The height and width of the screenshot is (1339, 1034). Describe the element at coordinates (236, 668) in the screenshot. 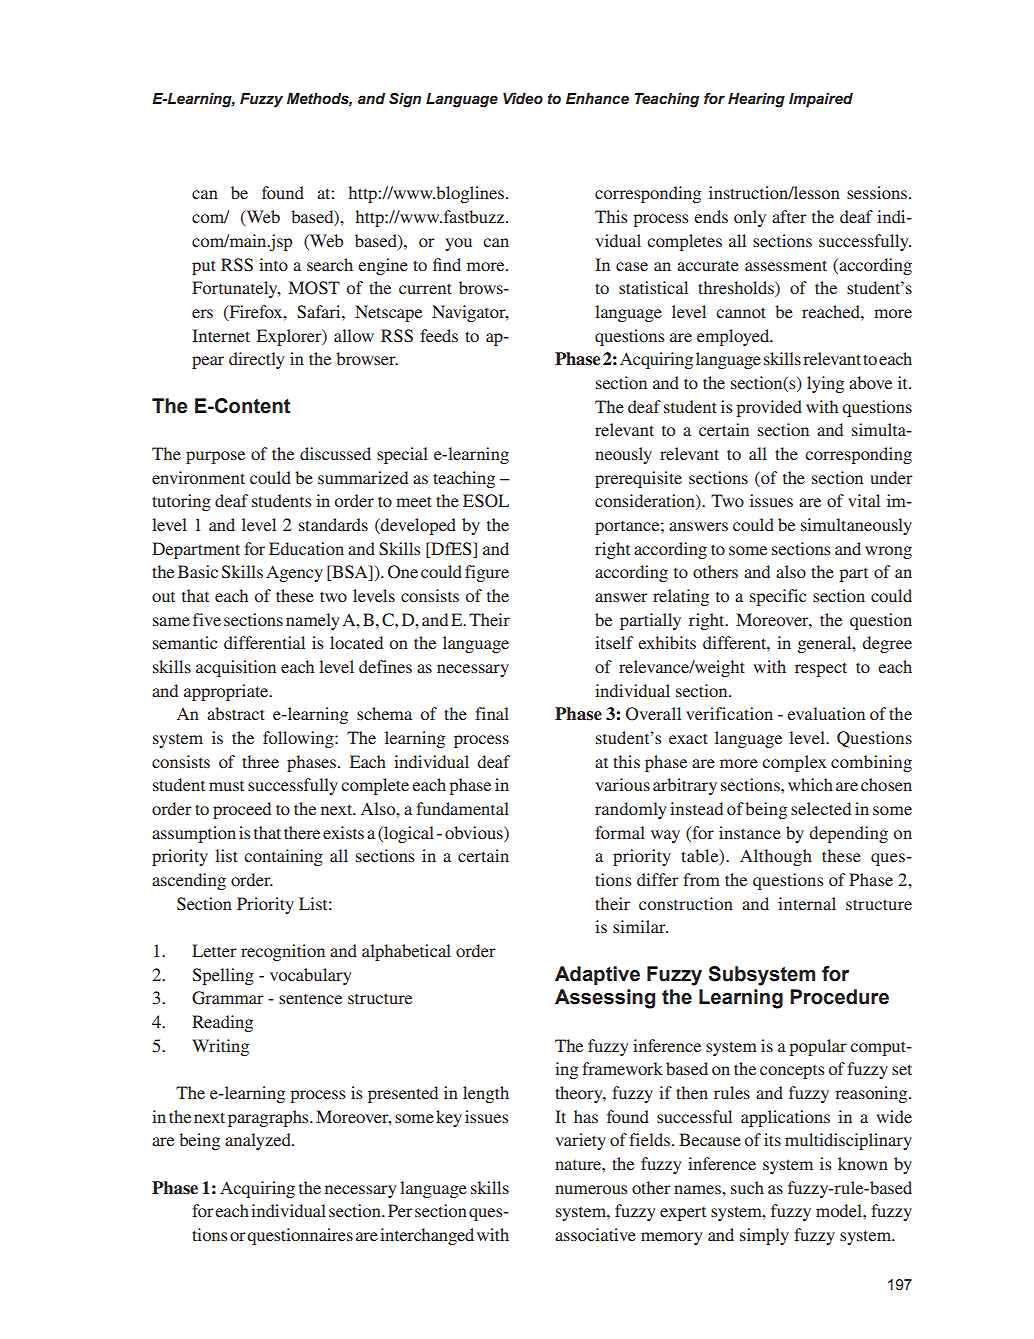

I see `acquisition` at that location.
